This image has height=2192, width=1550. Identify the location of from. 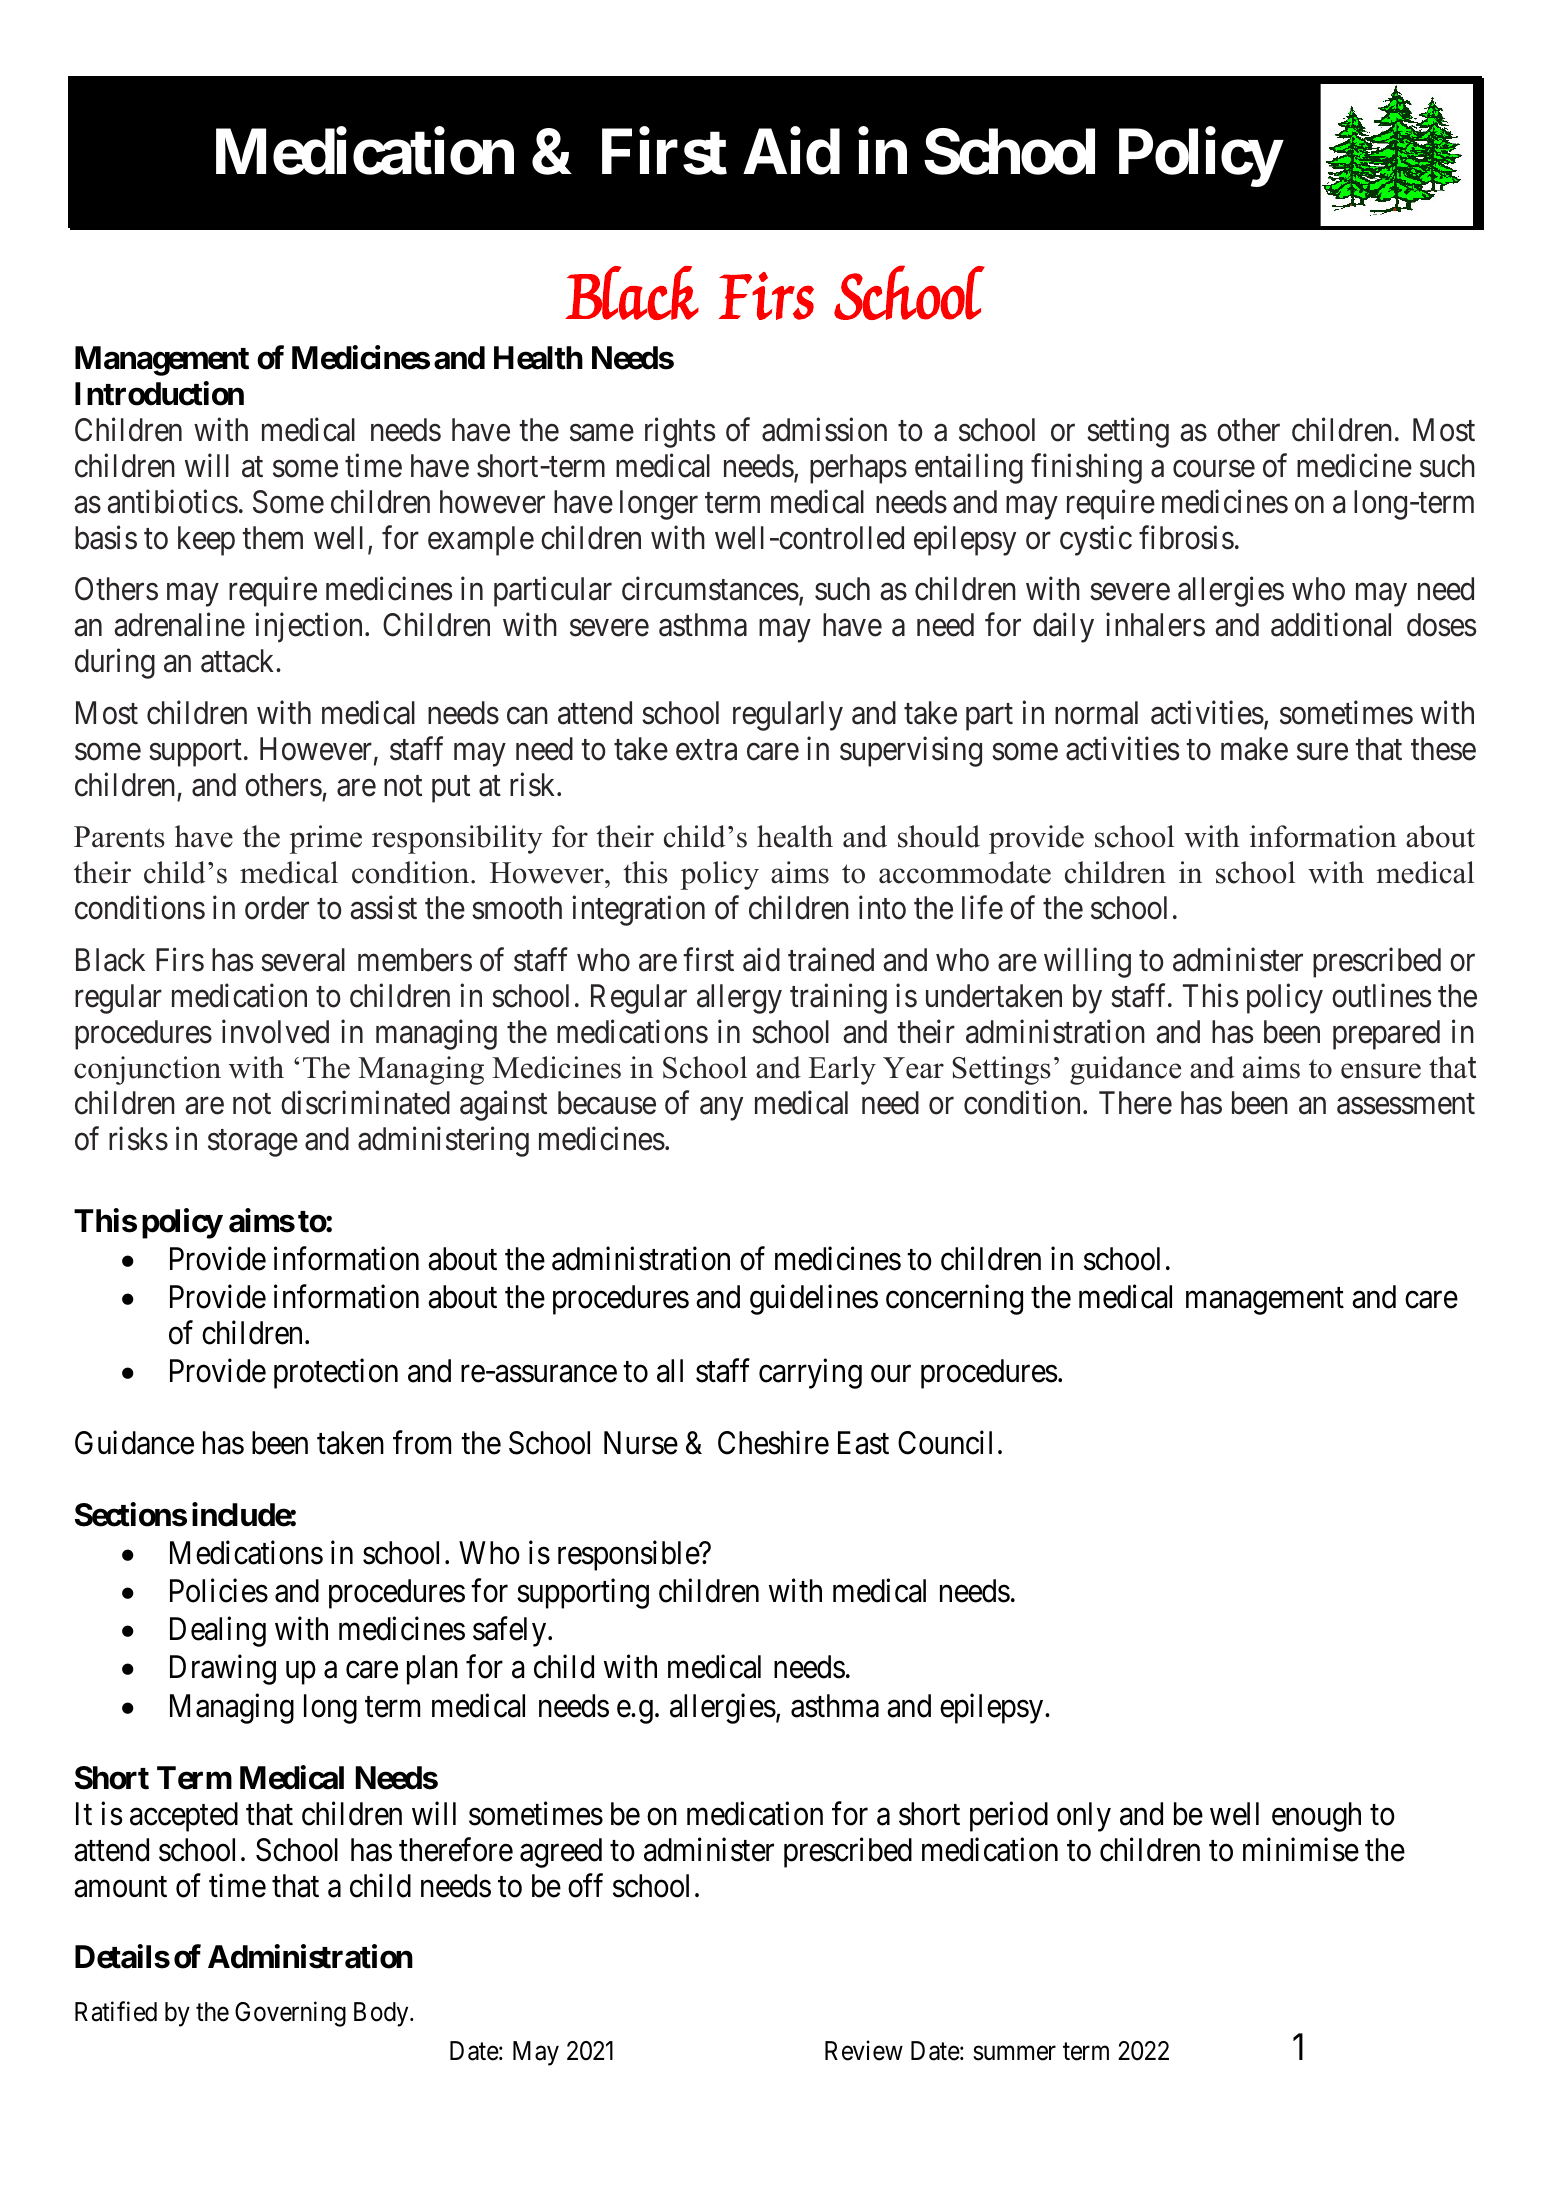
(422, 1443).
